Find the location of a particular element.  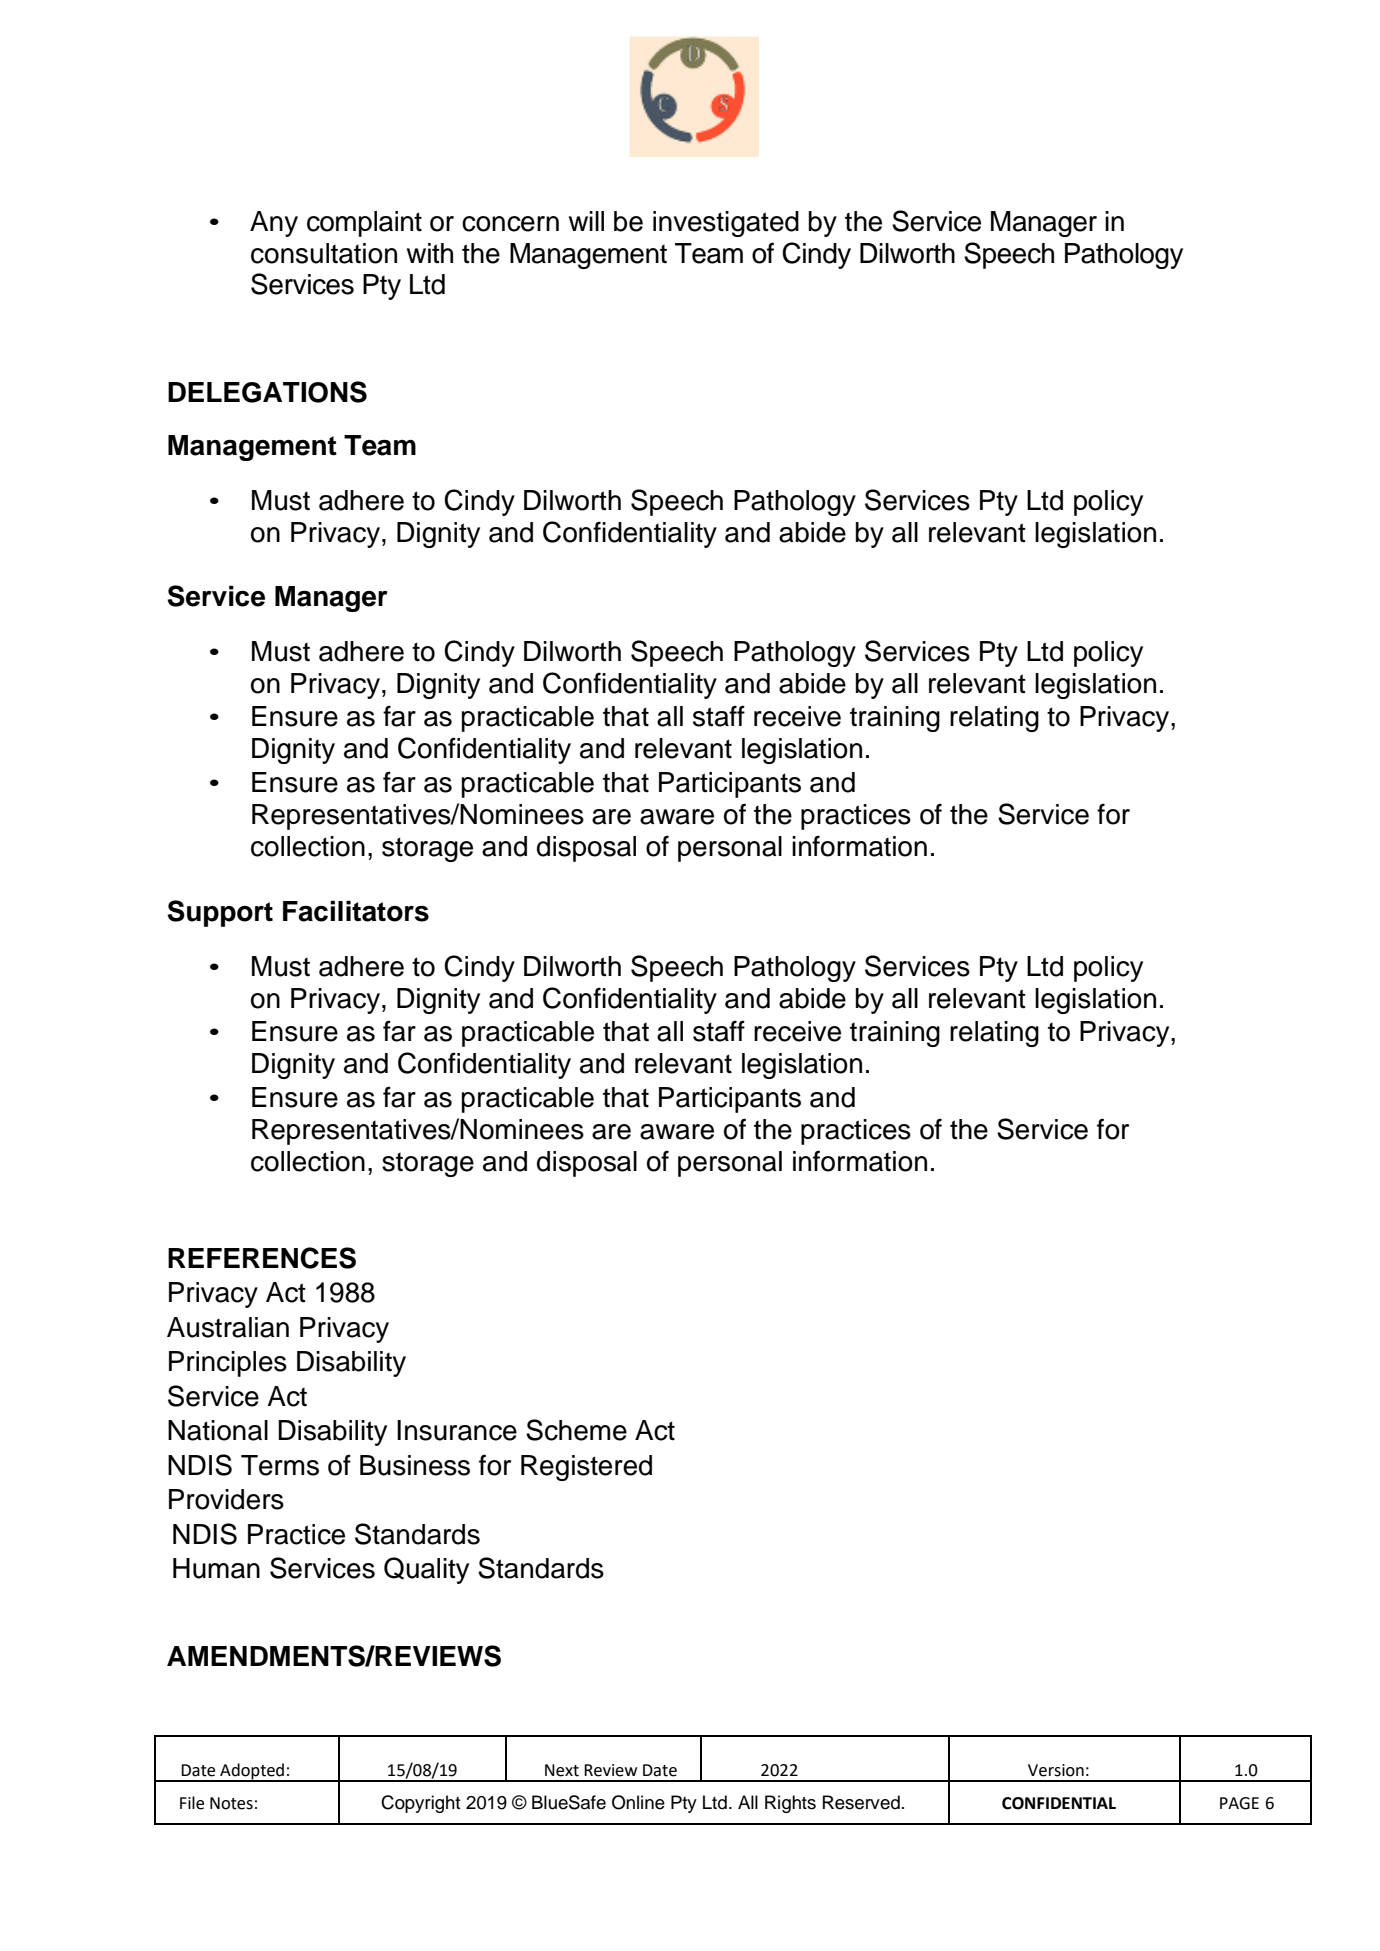

will is located at coordinates (586, 221).
